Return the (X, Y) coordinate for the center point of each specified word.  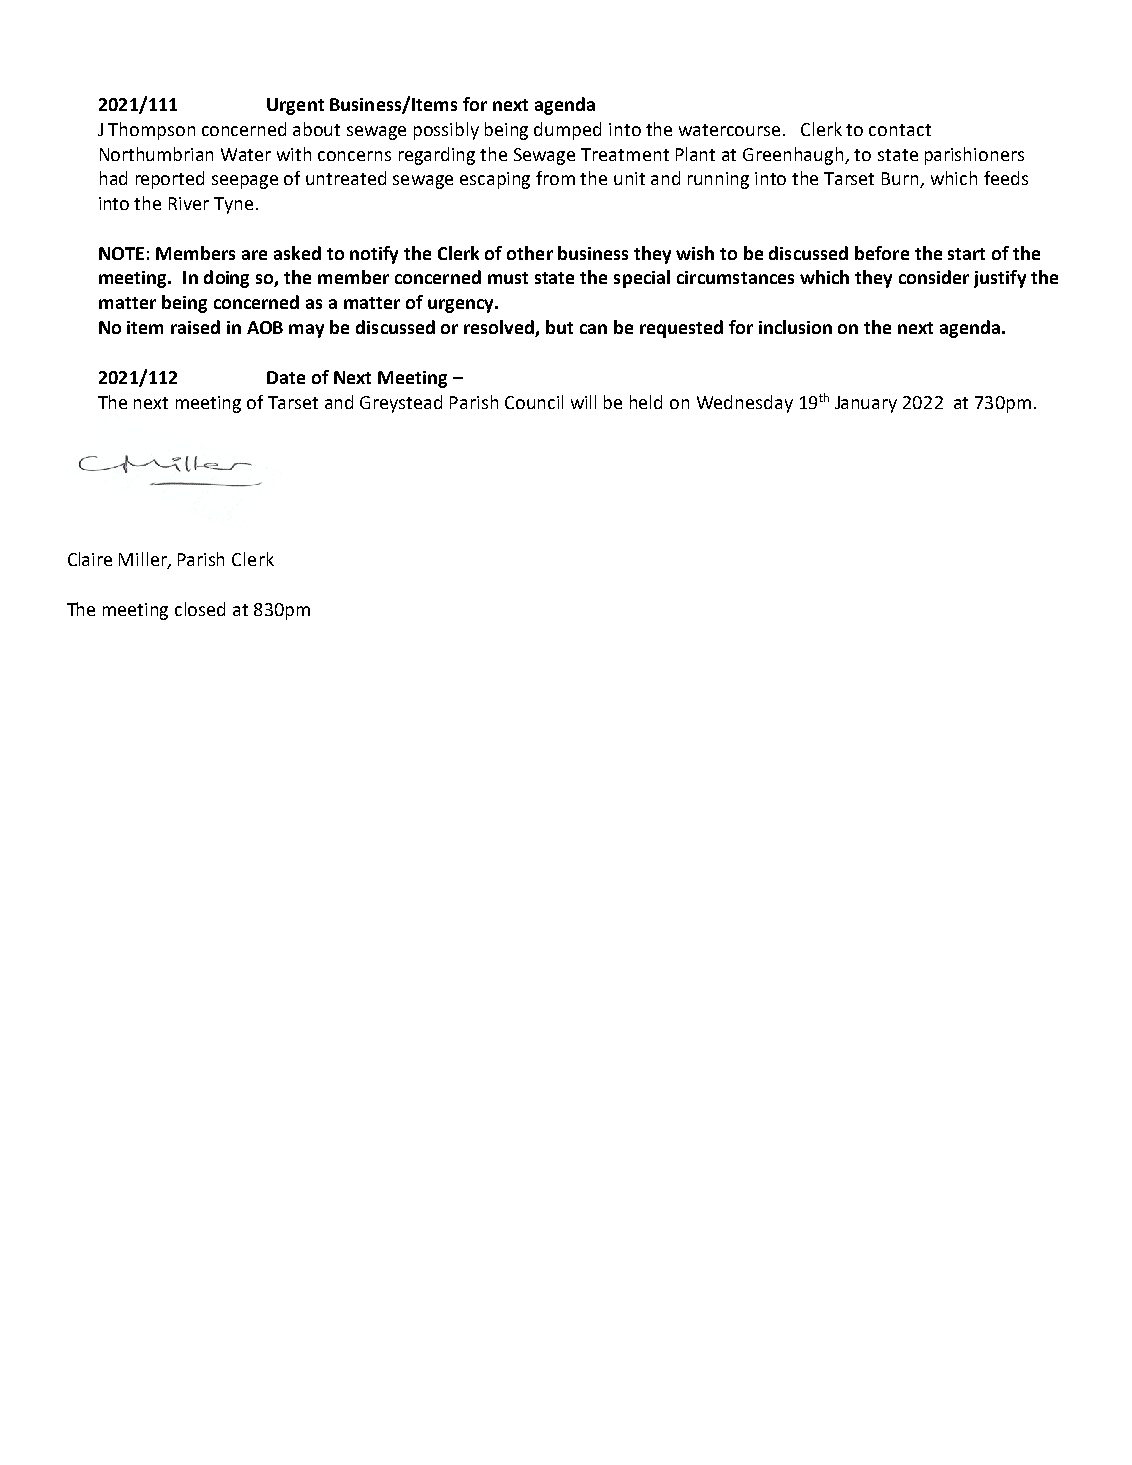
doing (226, 279)
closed (200, 609)
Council (534, 402)
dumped (567, 131)
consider (934, 277)
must (508, 278)
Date (286, 377)
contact (900, 130)
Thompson (151, 131)
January (866, 404)
